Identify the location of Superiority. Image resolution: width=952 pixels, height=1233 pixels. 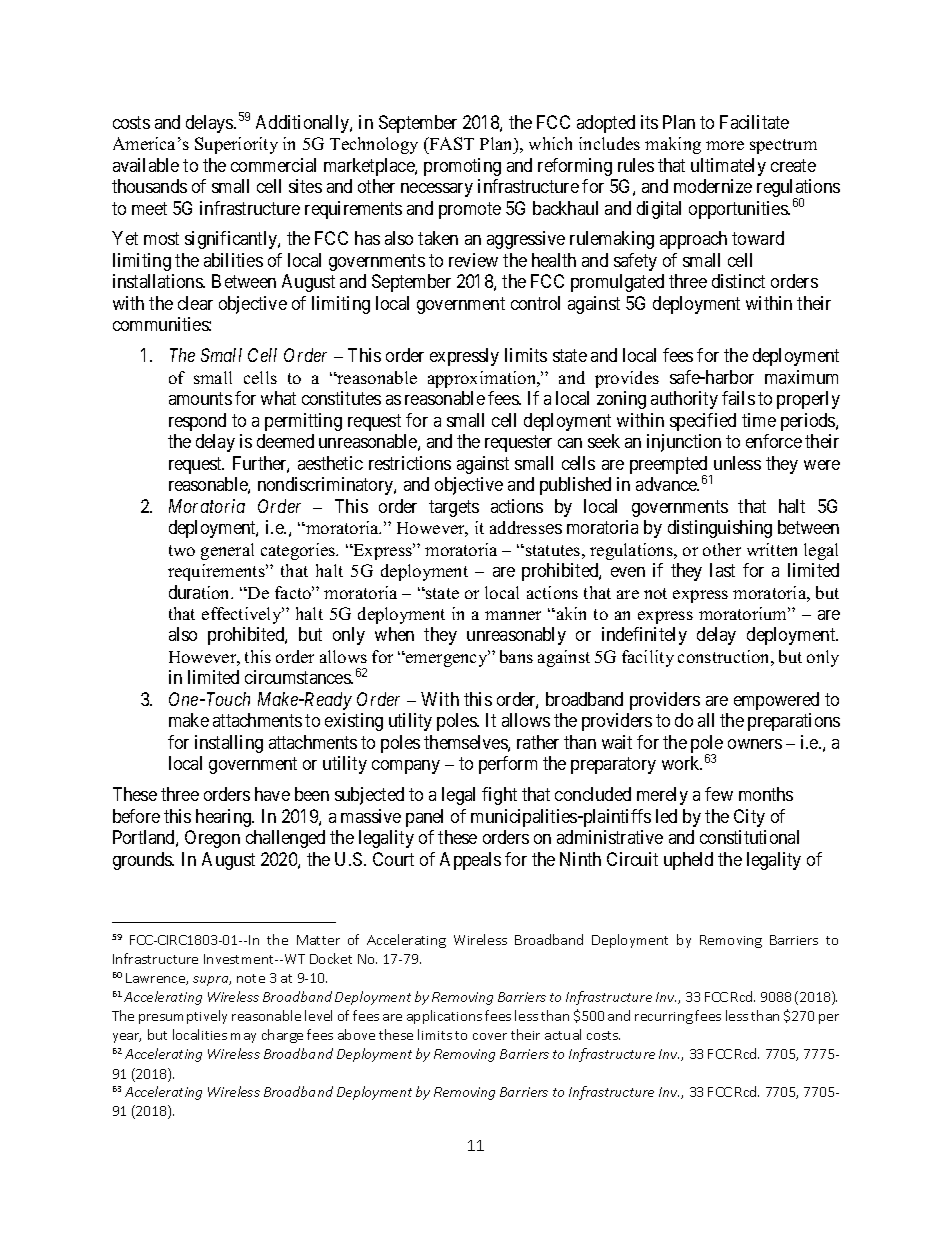
(236, 145).
